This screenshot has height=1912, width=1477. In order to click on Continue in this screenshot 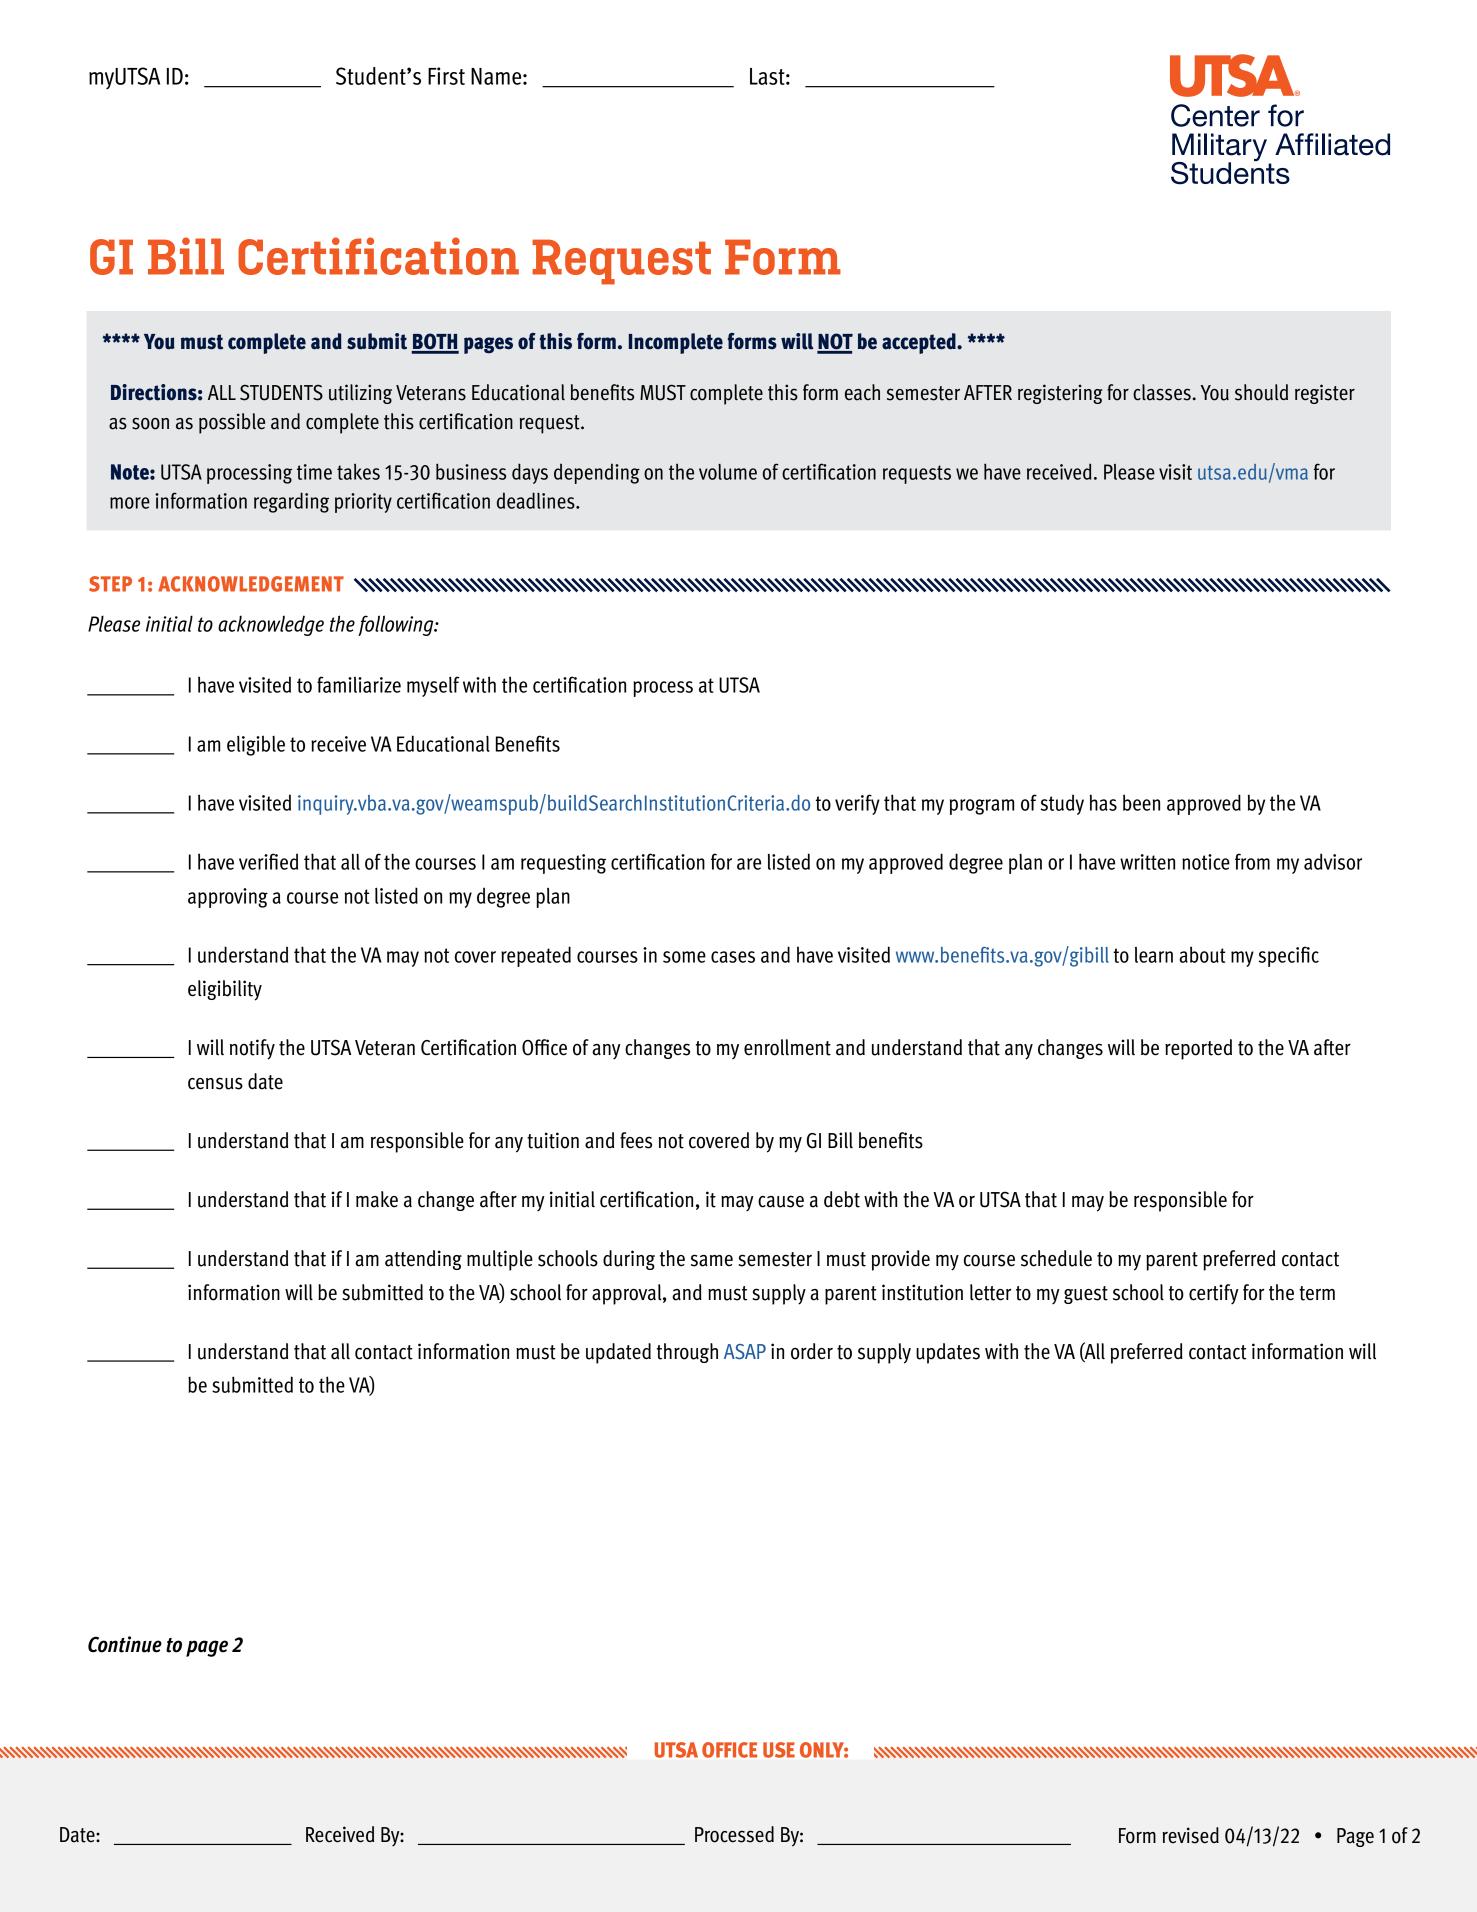, I will do `click(125, 1644)`.
